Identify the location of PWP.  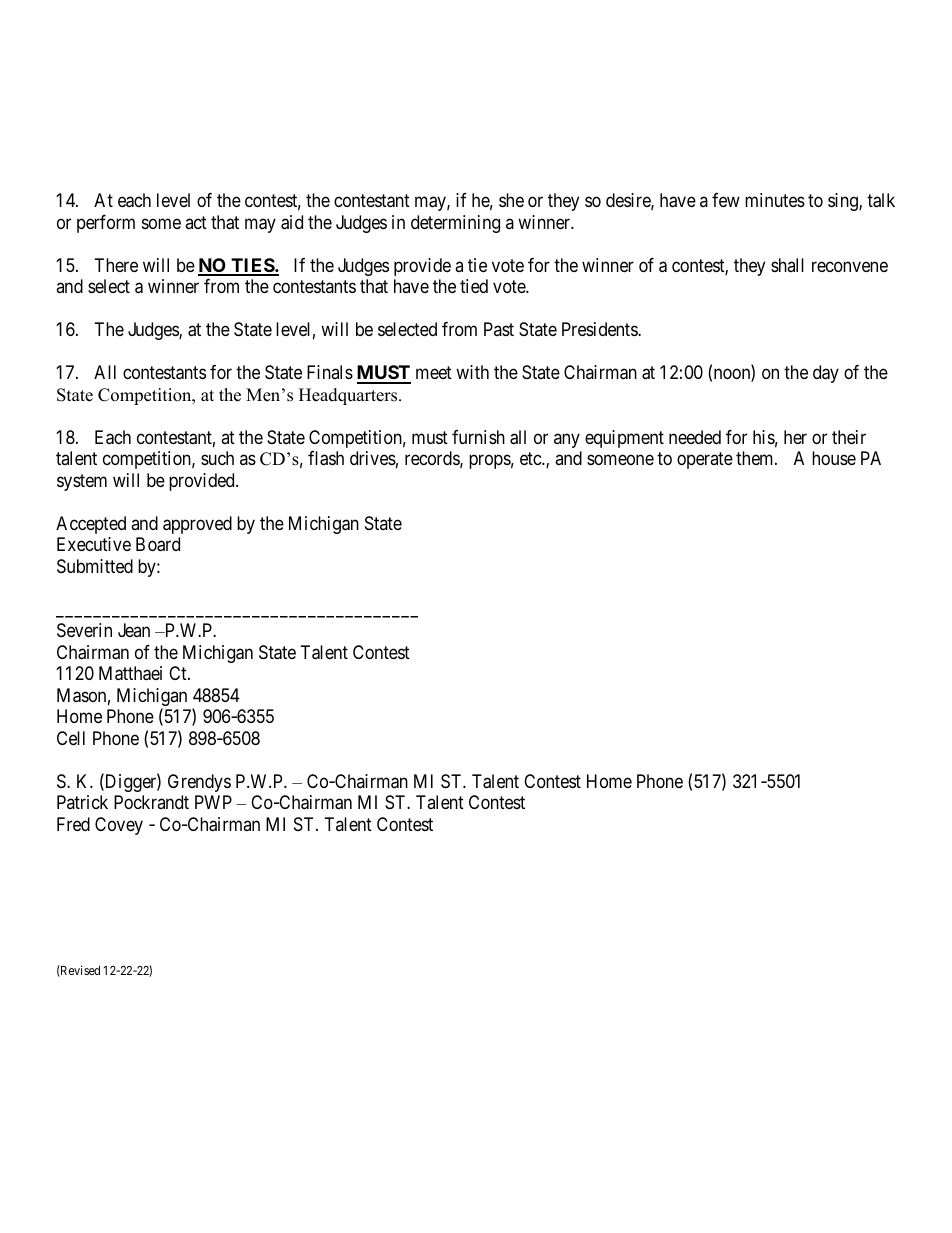
(213, 802).
